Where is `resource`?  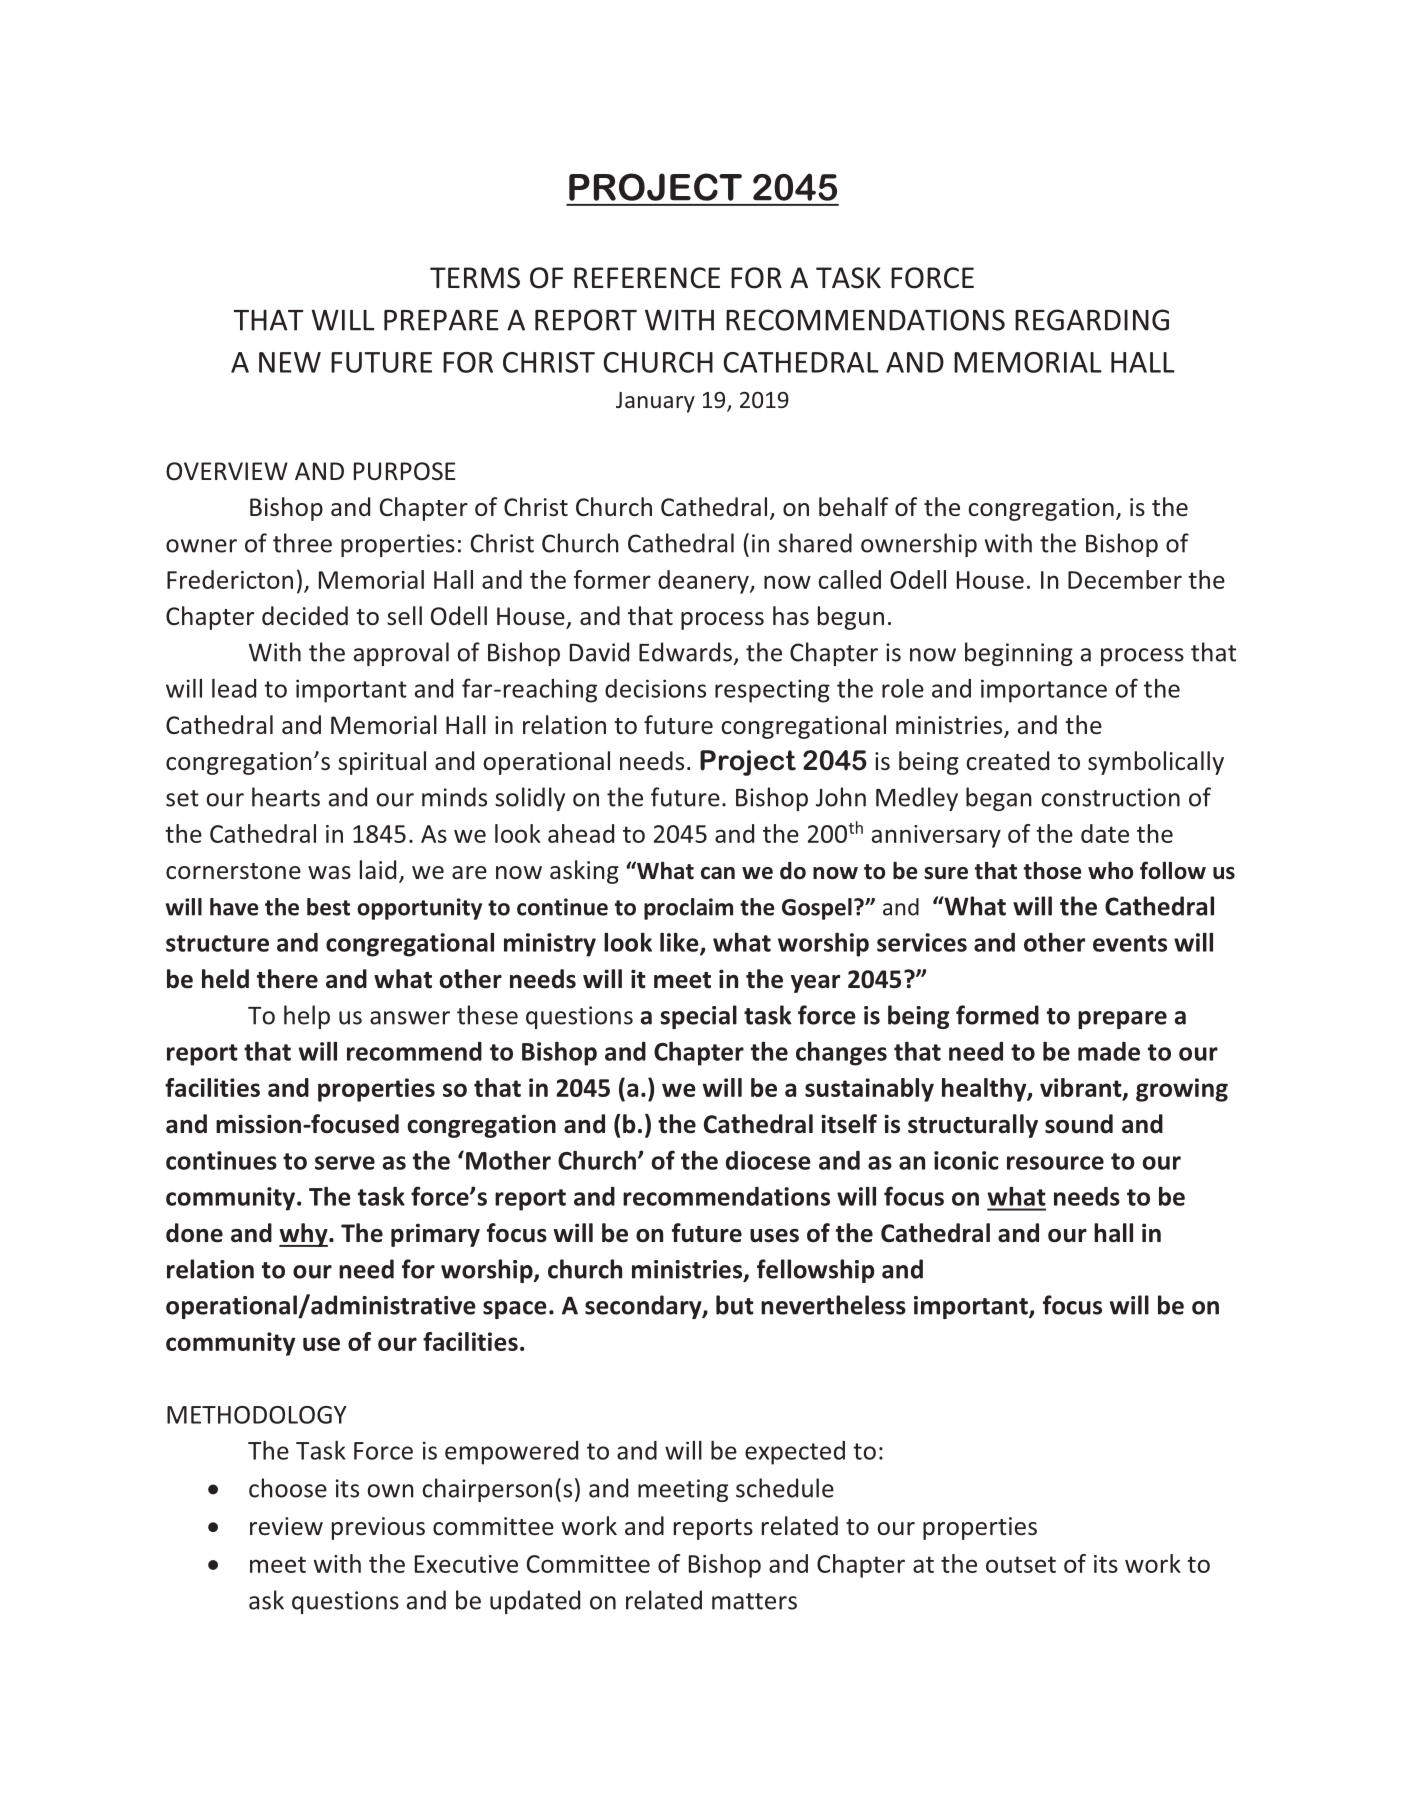
resource is located at coordinates (1055, 1163).
